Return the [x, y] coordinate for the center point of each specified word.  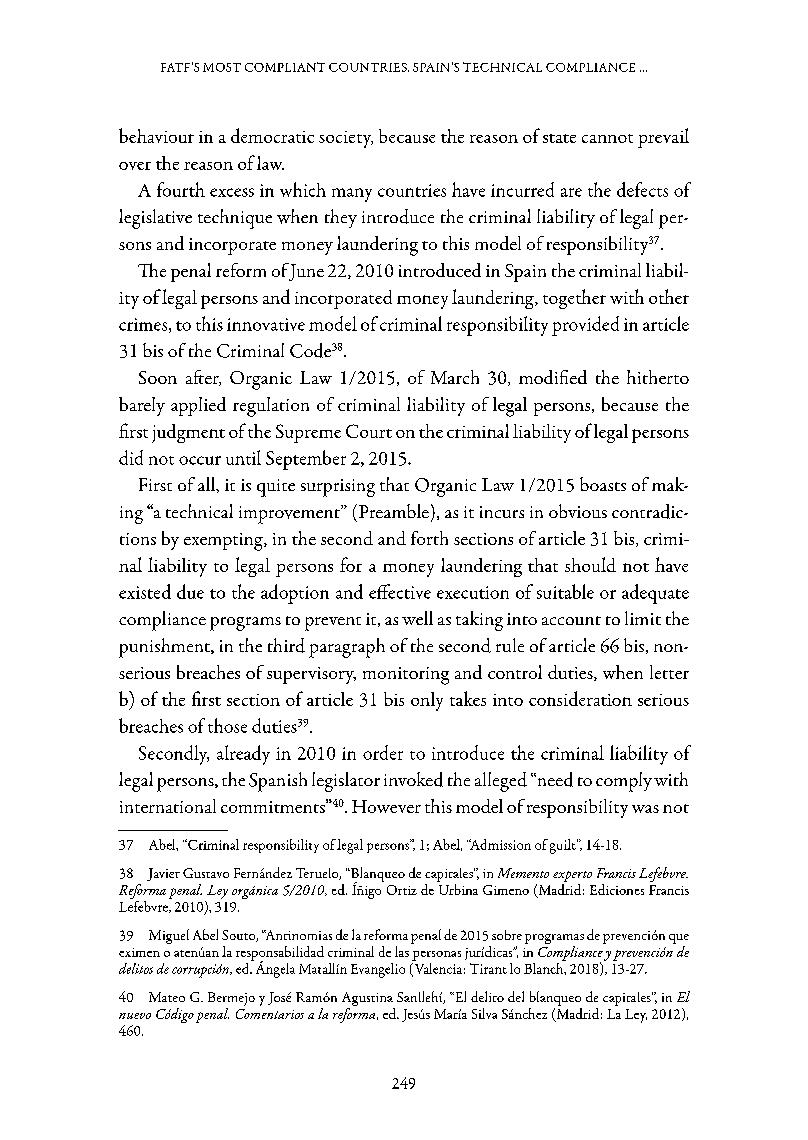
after [203, 378]
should [590, 564]
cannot [607, 138]
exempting [224, 542]
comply [624, 782]
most [222, 67]
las [402, 951]
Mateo [167, 997]
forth [429, 538]
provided [585, 326]
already [243, 755]
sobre [507, 935]
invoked [413, 779]
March [455, 377]
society [346, 139]
